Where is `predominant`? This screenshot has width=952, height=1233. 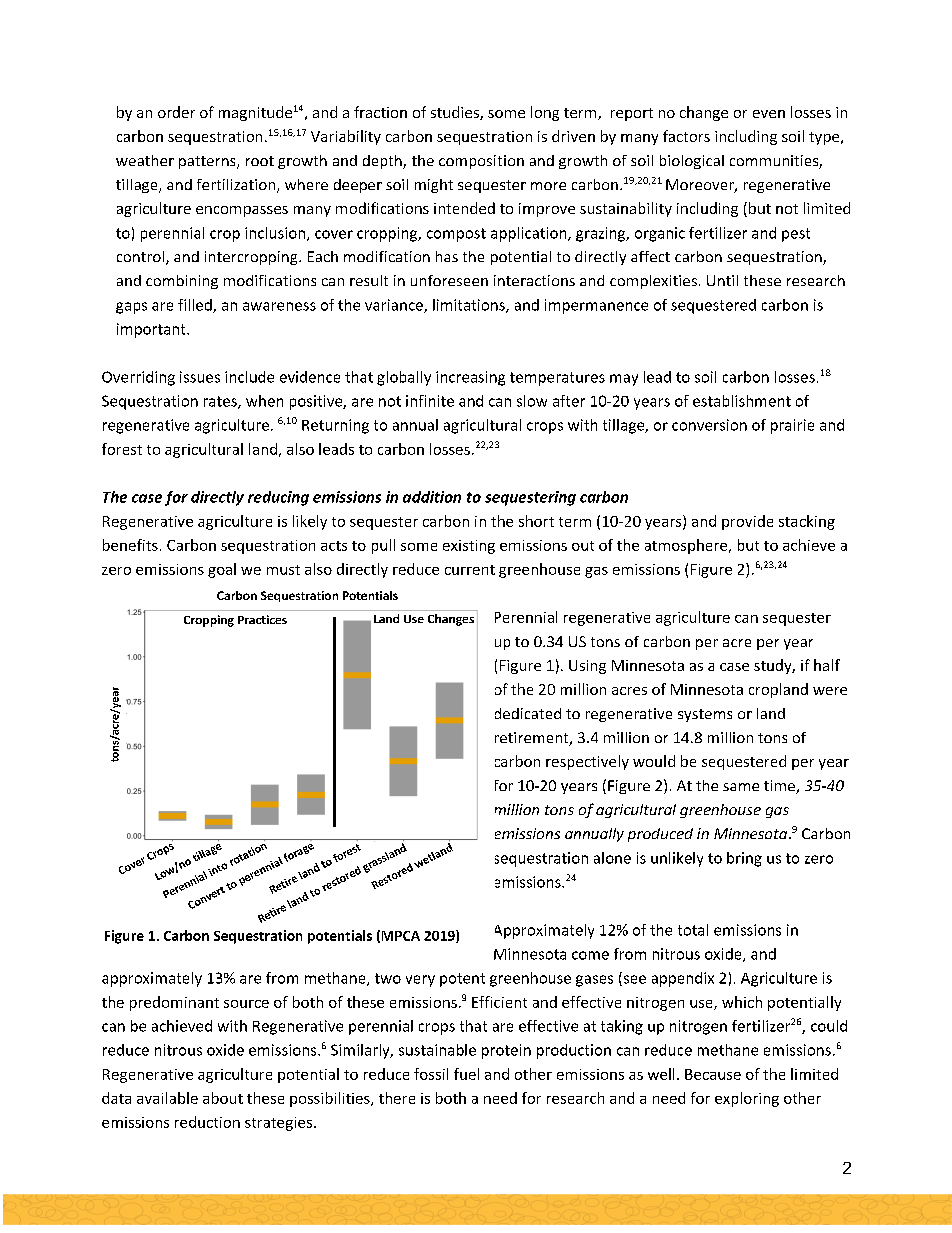
predominant is located at coordinates (174, 1003).
